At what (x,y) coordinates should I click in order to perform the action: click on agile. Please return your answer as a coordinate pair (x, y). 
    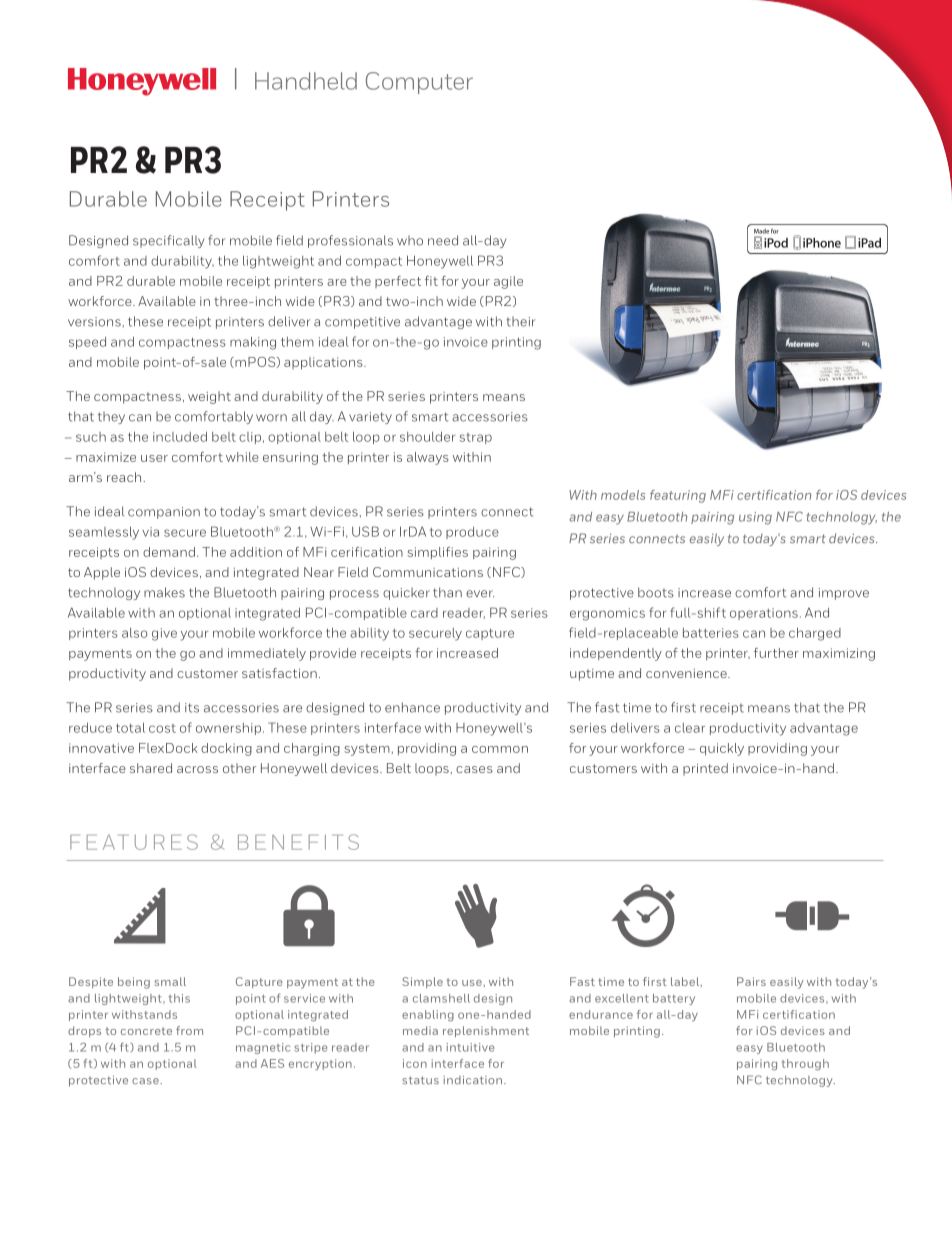
    Looking at the image, I should click on (508, 282).
